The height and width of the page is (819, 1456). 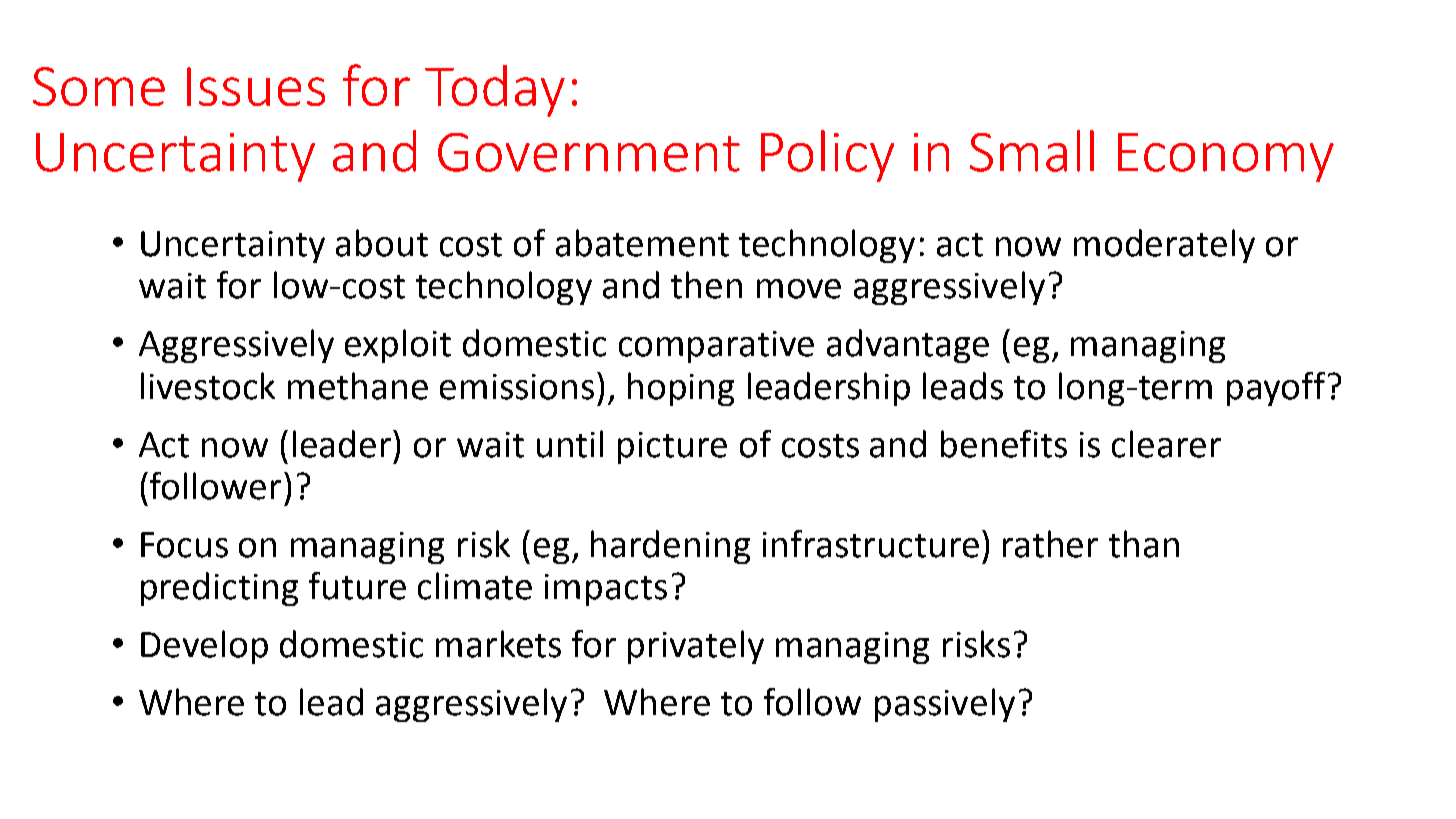 I want to click on Focus, so click(x=184, y=545).
